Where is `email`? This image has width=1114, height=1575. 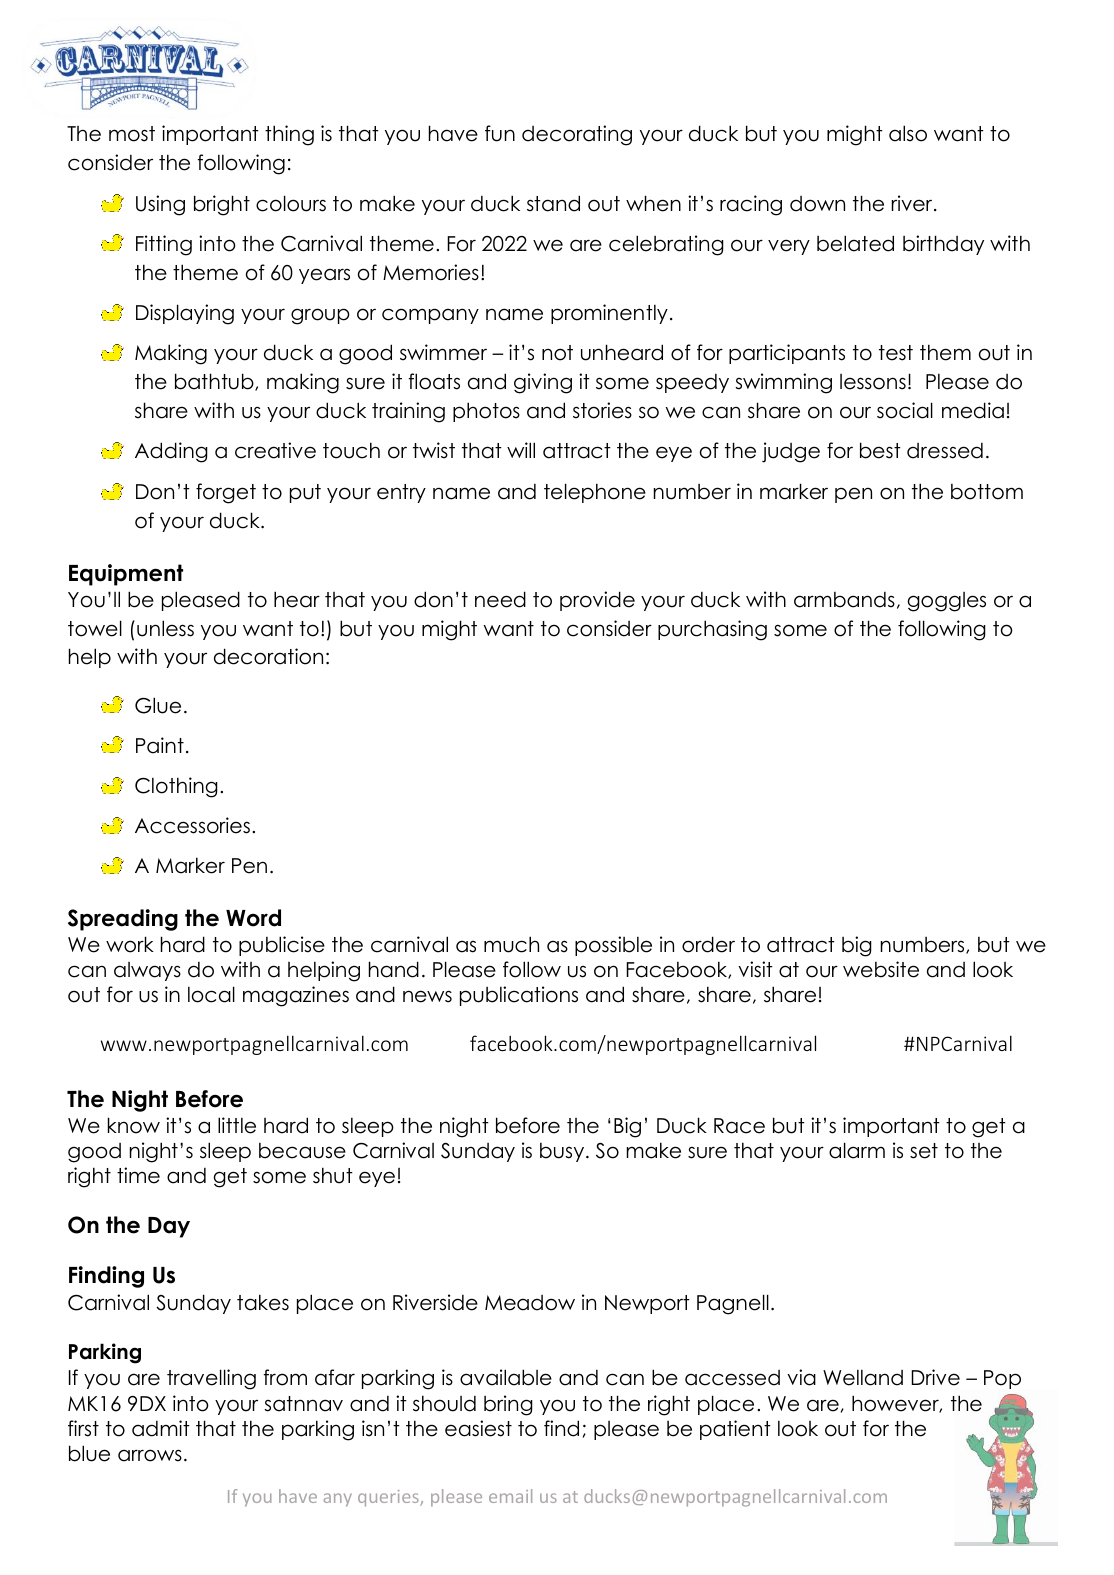 email is located at coordinates (510, 1496).
